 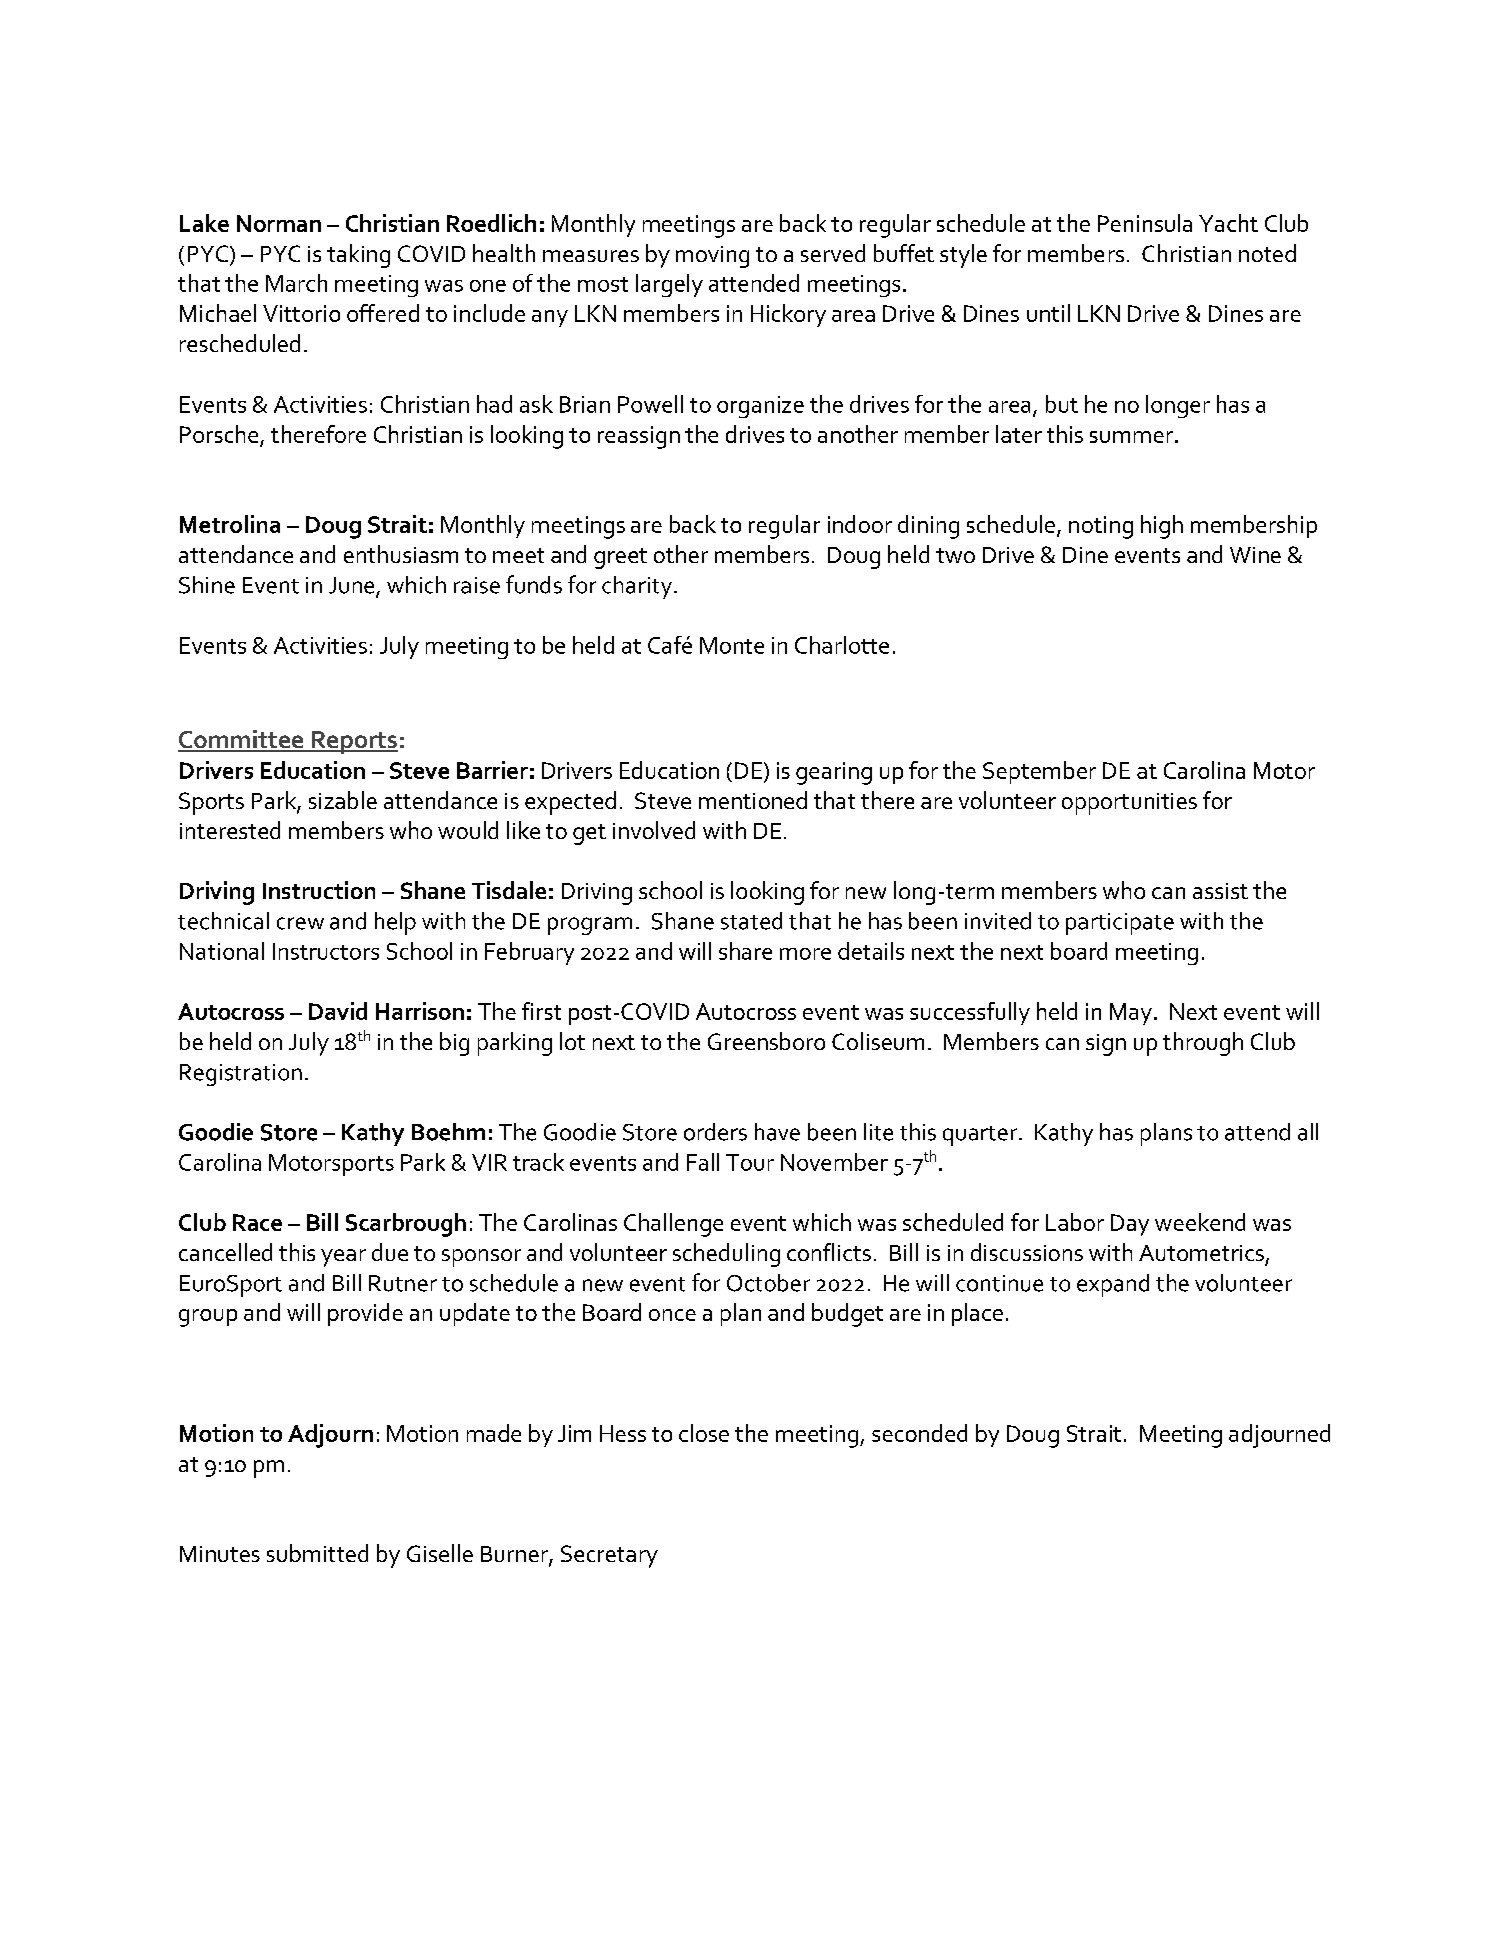 What do you see at coordinates (1120, 924) in the image?
I see `participate` at bounding box center [1120, 924].
